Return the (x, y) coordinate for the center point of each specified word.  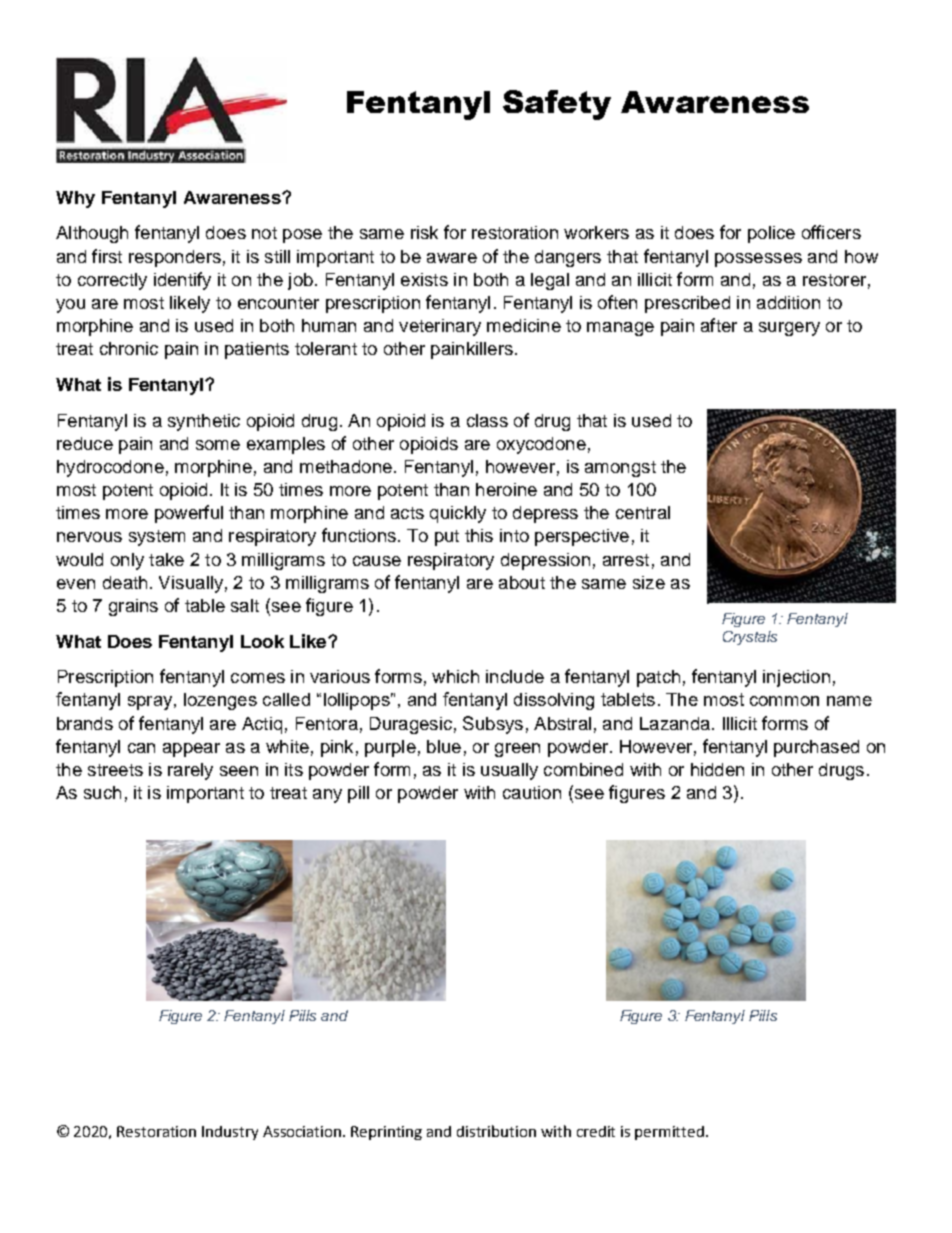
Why (75, 199)
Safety (557, 105)
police (771, 234)
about (522, 582)
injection (796, 678)
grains (133, 607)
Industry (230, 1133)
